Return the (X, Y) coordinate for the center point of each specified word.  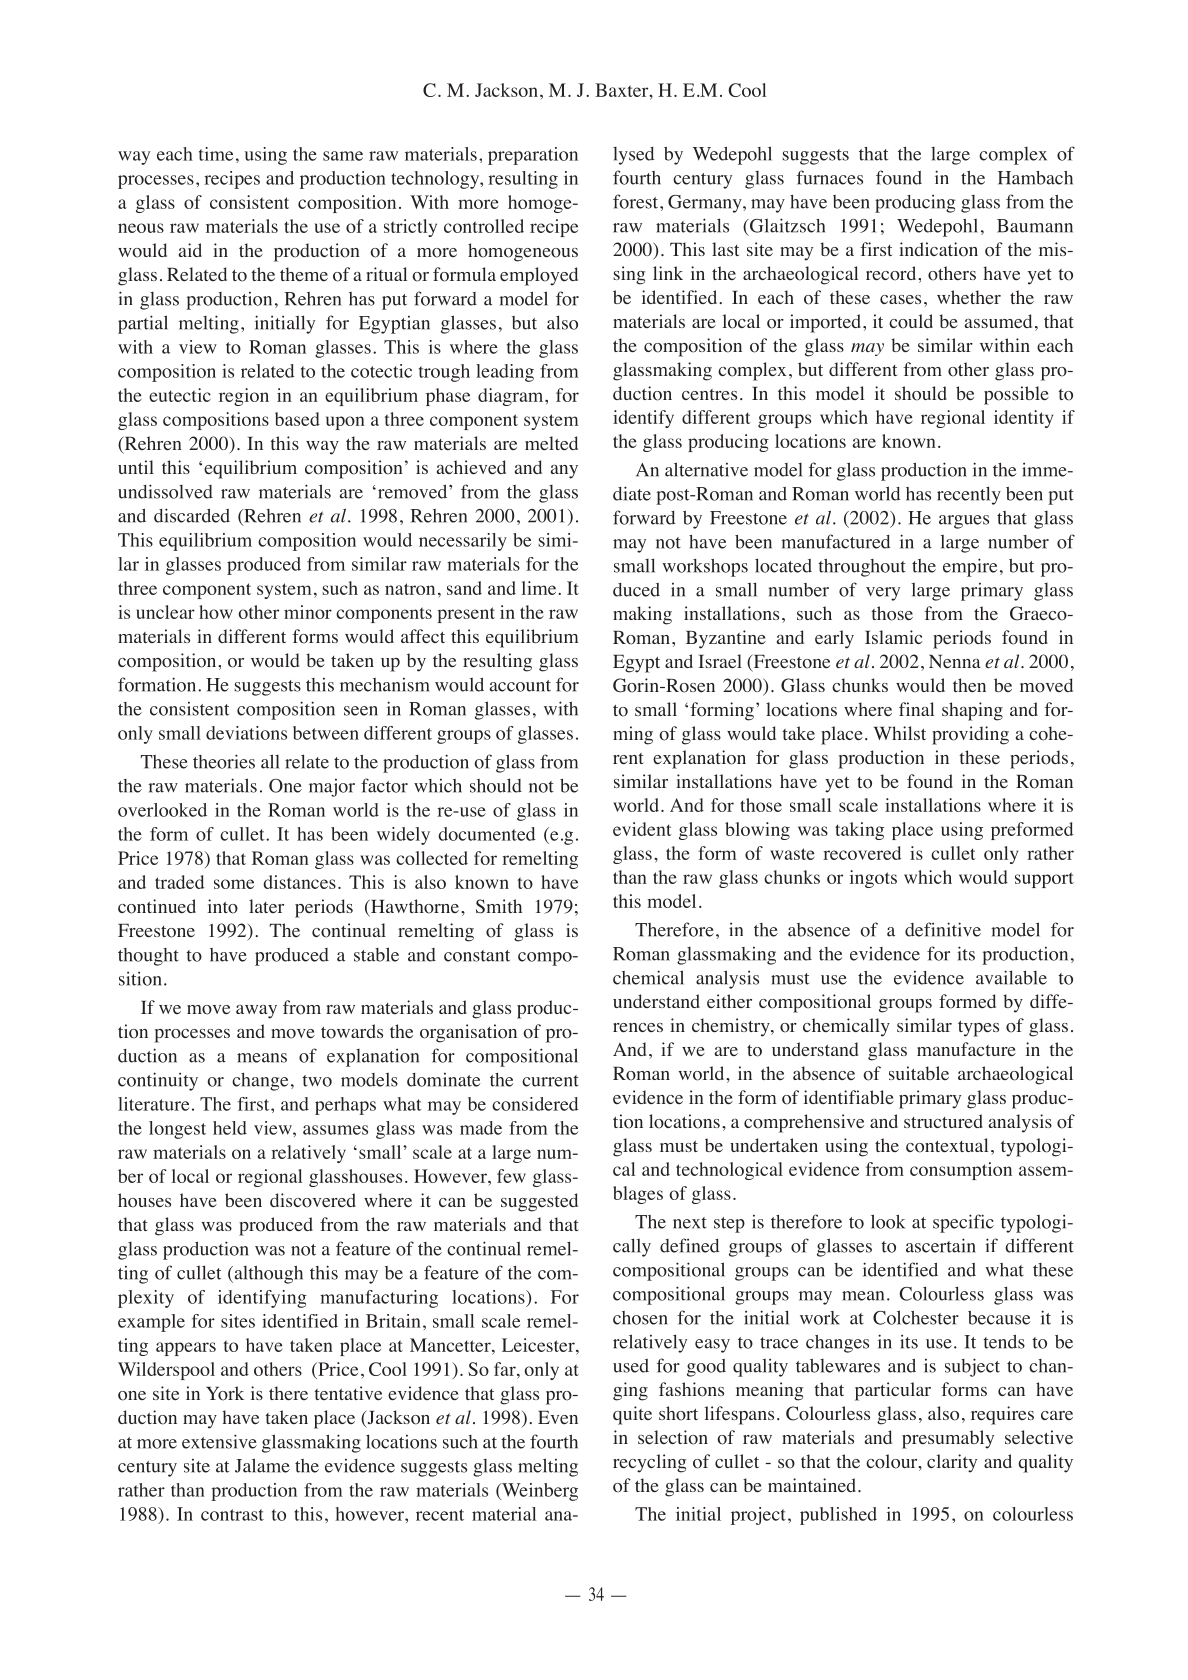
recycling (649, 1463)
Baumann (1035, 226)
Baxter (623, 90)
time (216, 154)
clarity (952, 1463)
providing (970, 735)
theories (224, 761)
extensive (219, 1441)
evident (642, 829)
